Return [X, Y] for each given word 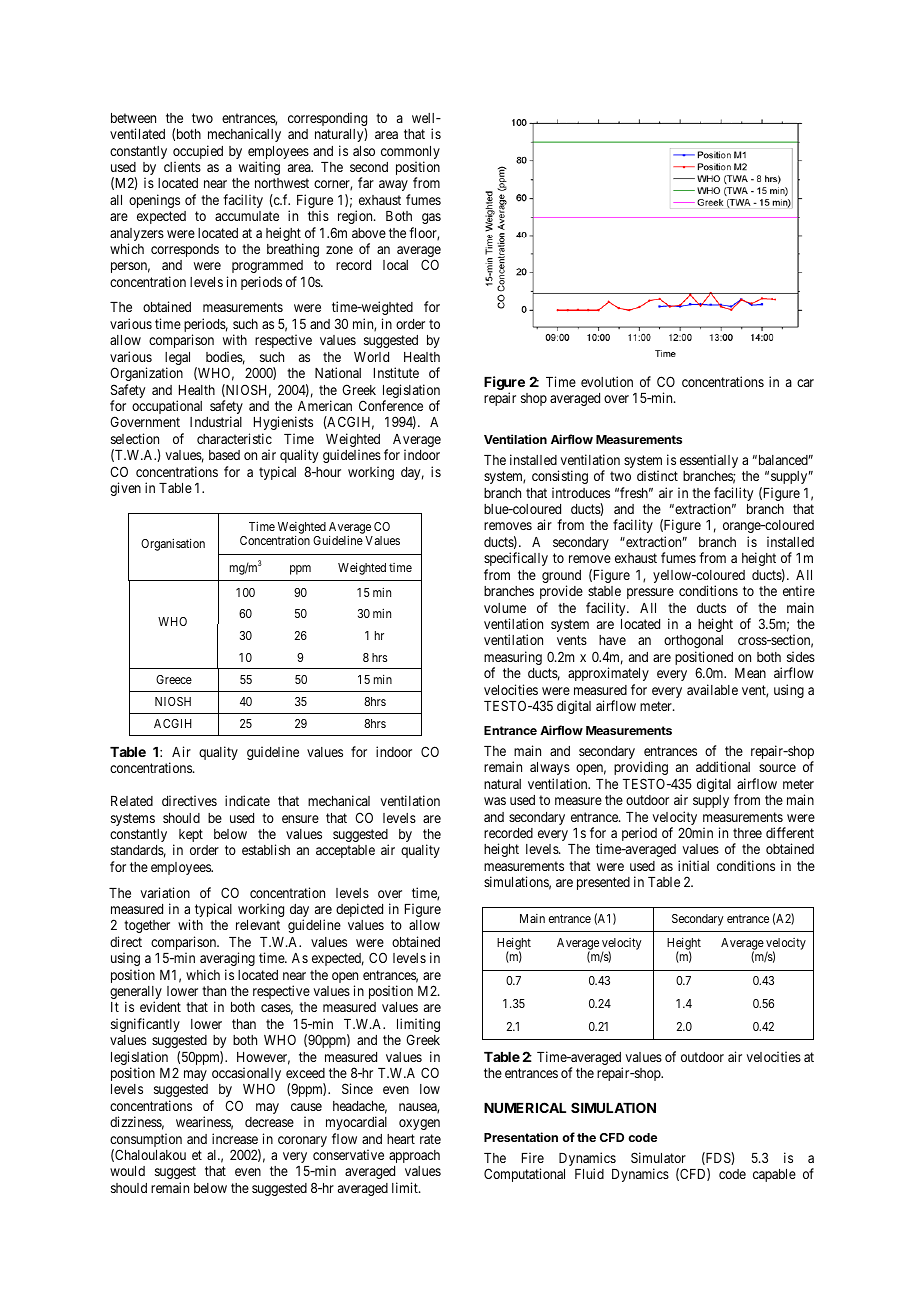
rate [430, 1139]
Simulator [658, 1157]
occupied [198, 153]
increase [235, 1138]
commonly [410, 154]
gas [431, 218]
